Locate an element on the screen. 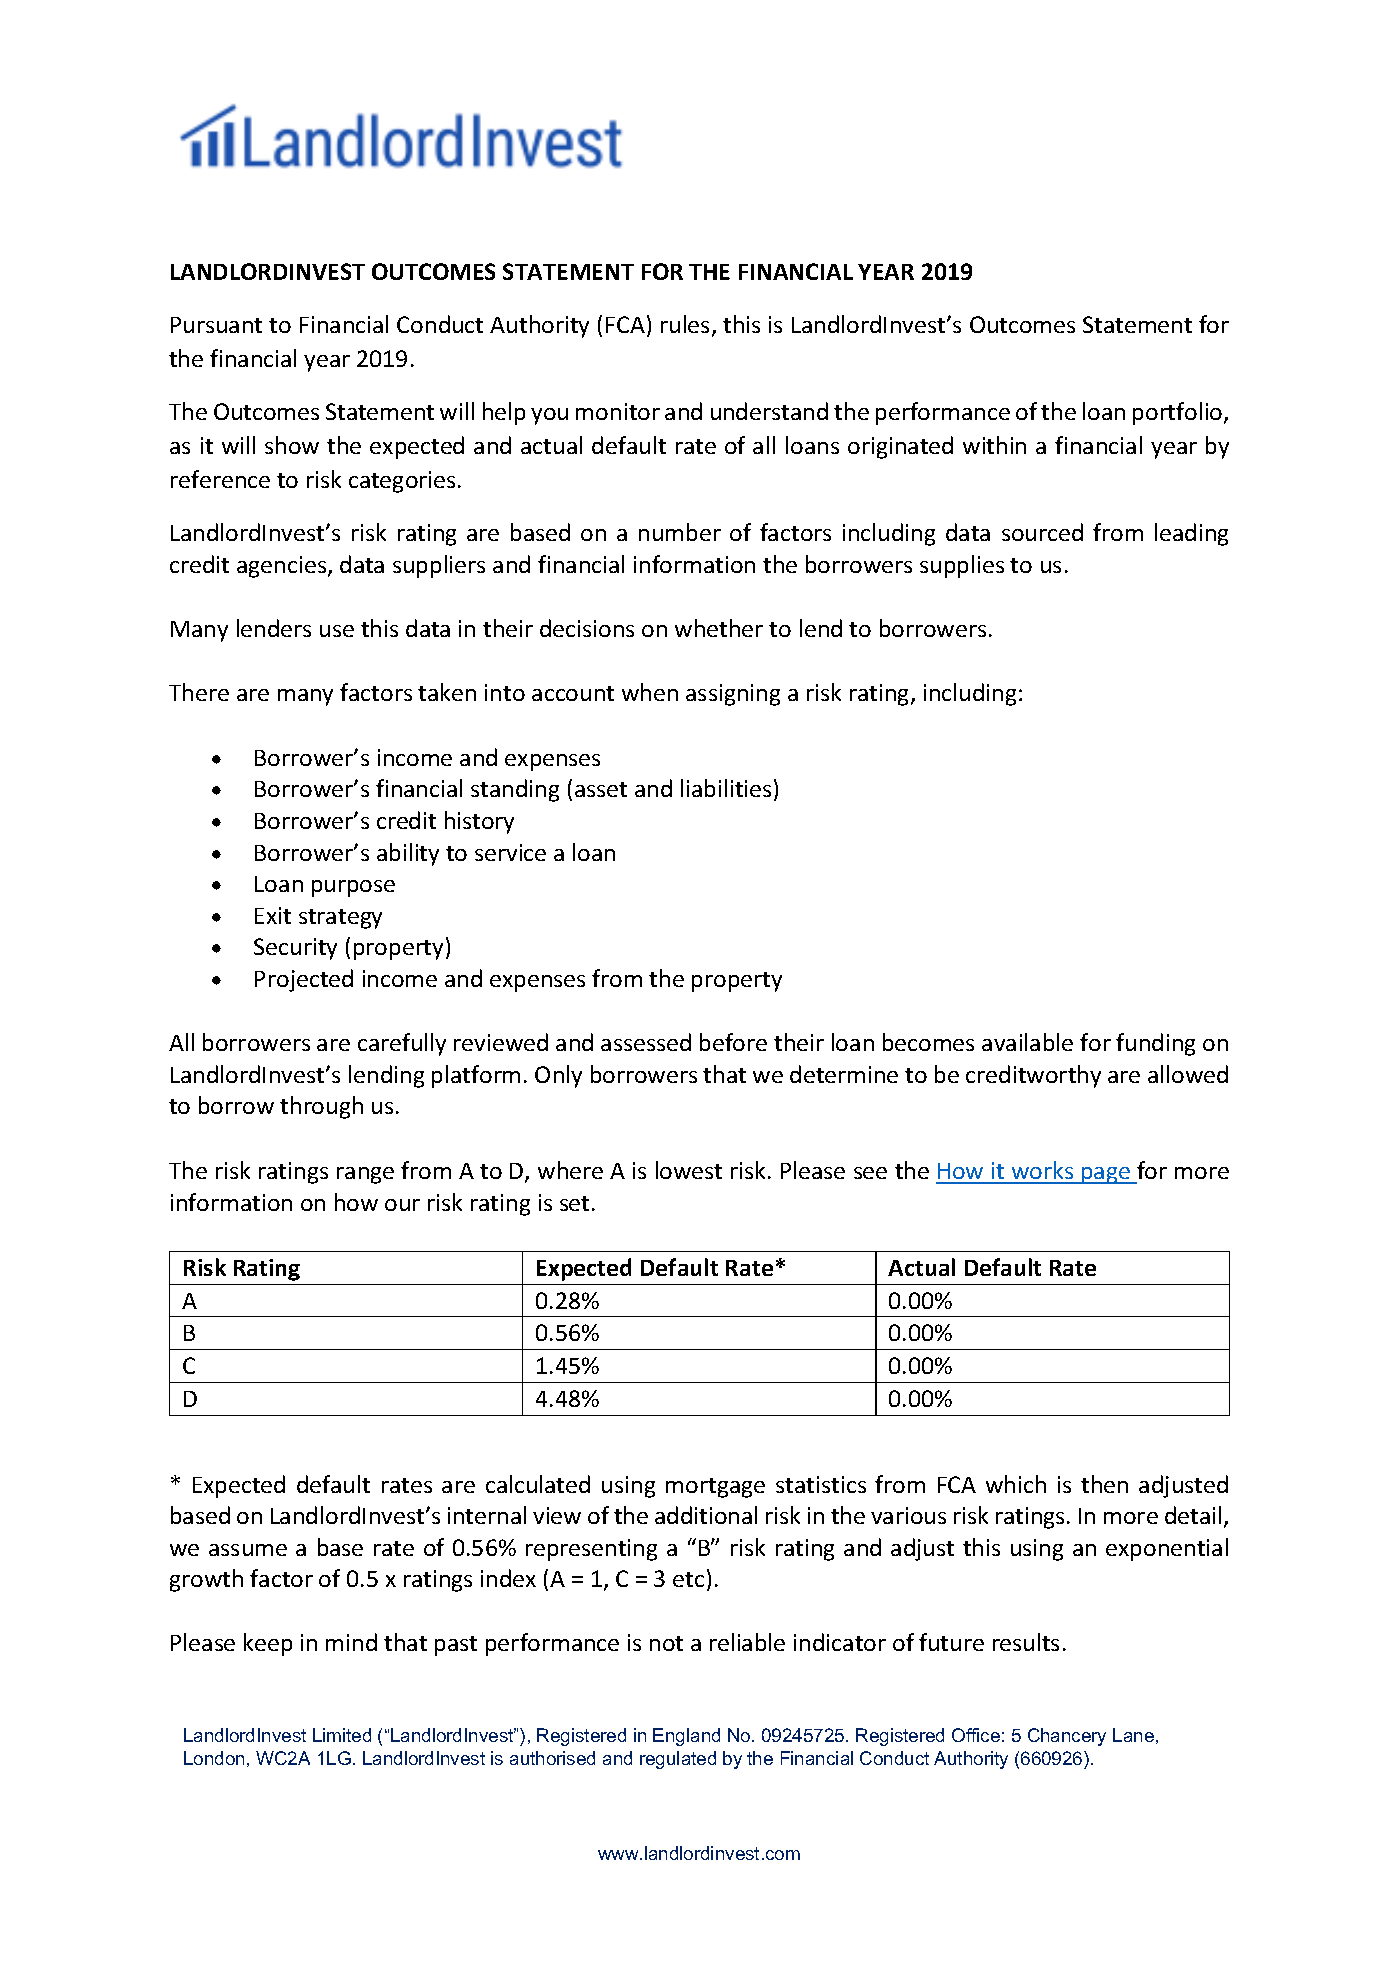  assume is located at coordinates (248, 1550).
